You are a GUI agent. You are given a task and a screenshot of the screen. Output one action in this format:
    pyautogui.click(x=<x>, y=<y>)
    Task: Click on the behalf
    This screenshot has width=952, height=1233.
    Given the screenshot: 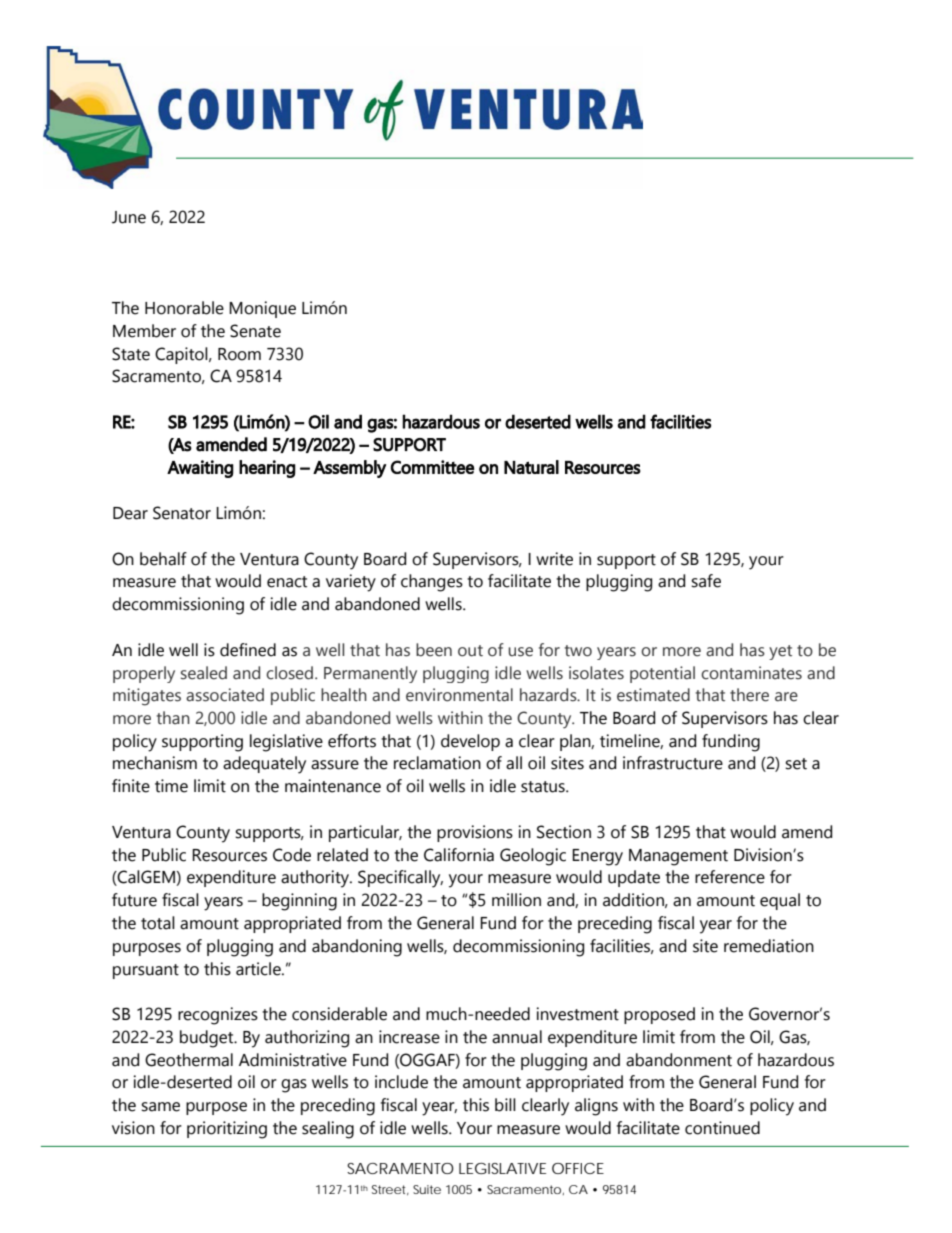 What is the action you would take?
    pyautogui.click(x=163, y=559)
